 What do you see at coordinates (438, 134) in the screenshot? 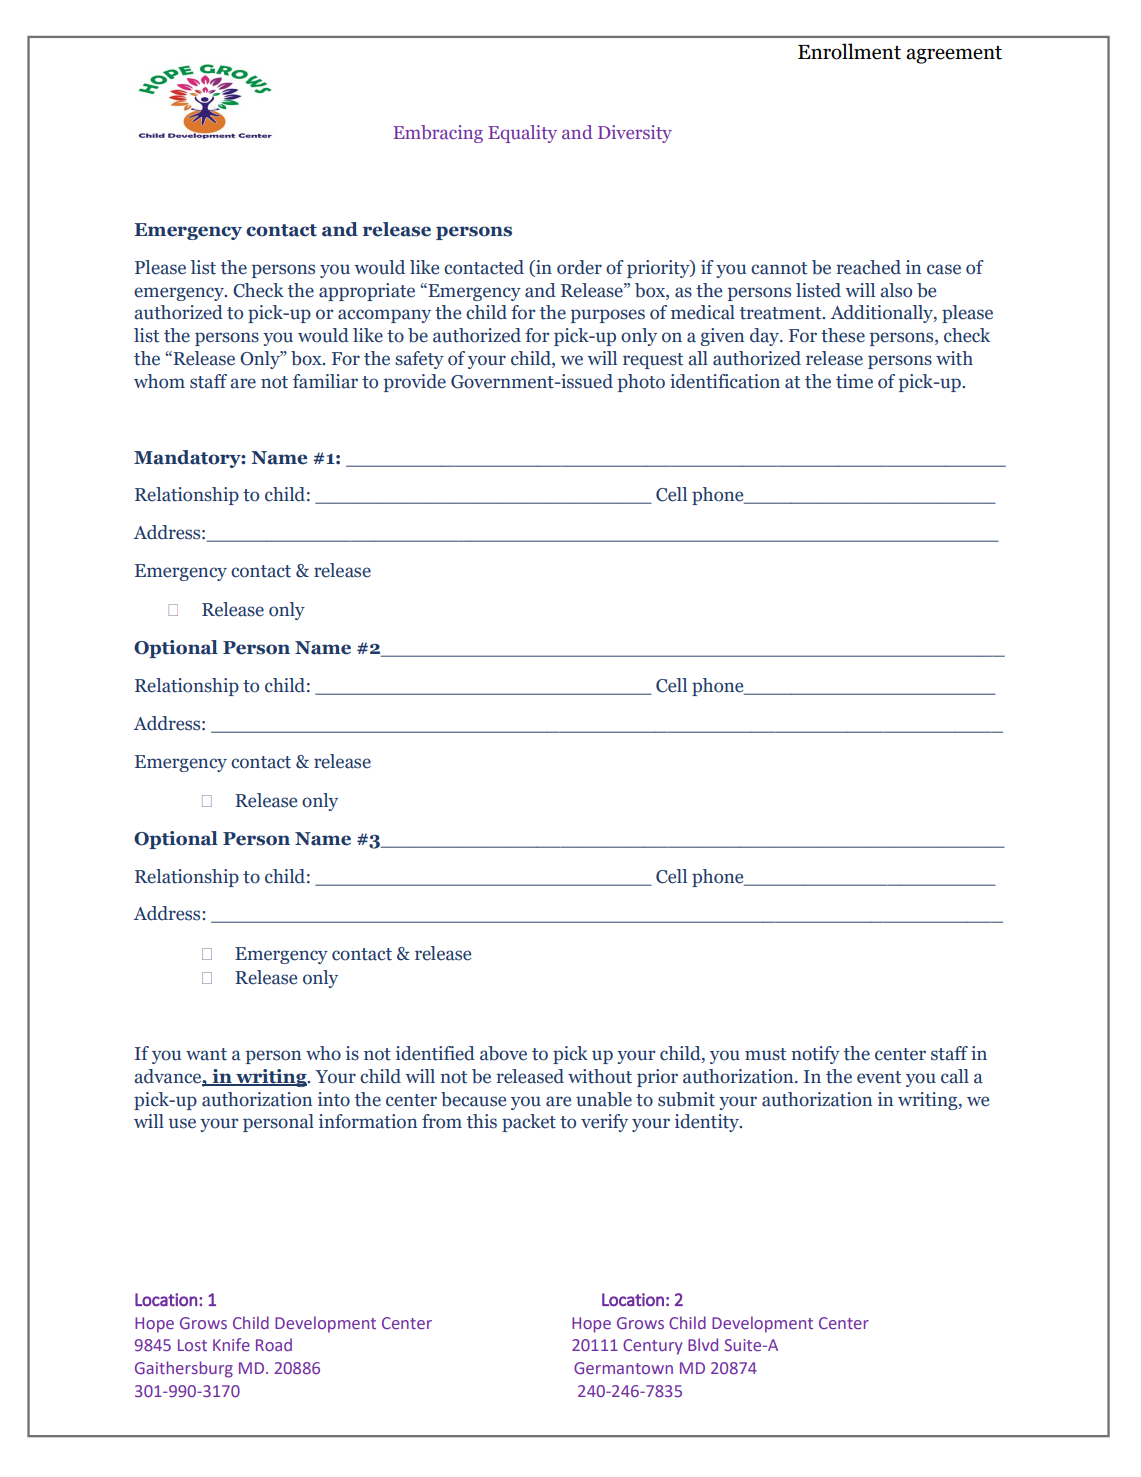
I see `Embracing` at bounding box center [438, 134].
